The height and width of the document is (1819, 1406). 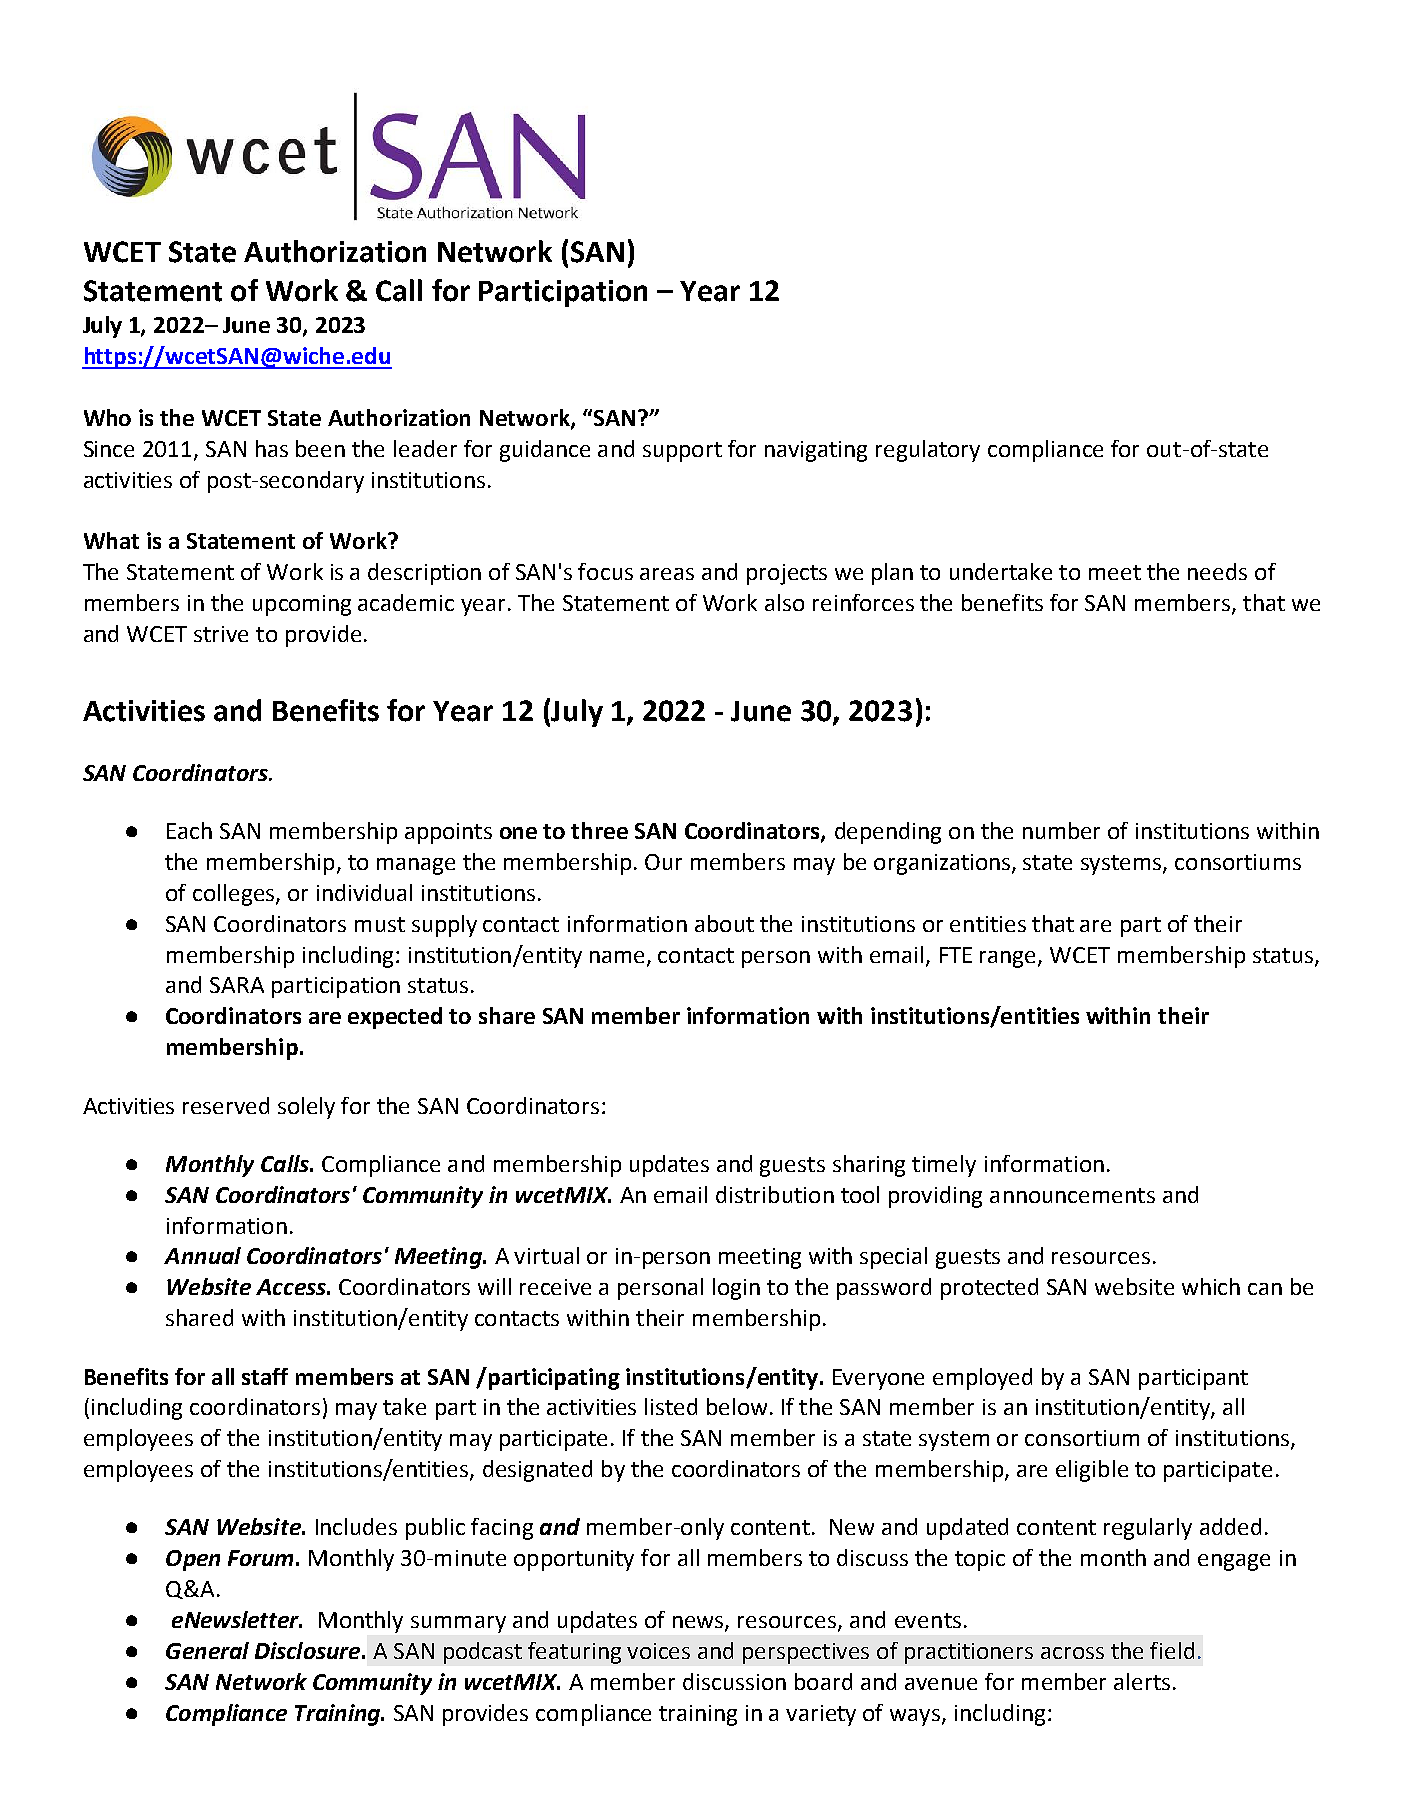 I want to click on alerts, so click(x=1142, y=1681).
